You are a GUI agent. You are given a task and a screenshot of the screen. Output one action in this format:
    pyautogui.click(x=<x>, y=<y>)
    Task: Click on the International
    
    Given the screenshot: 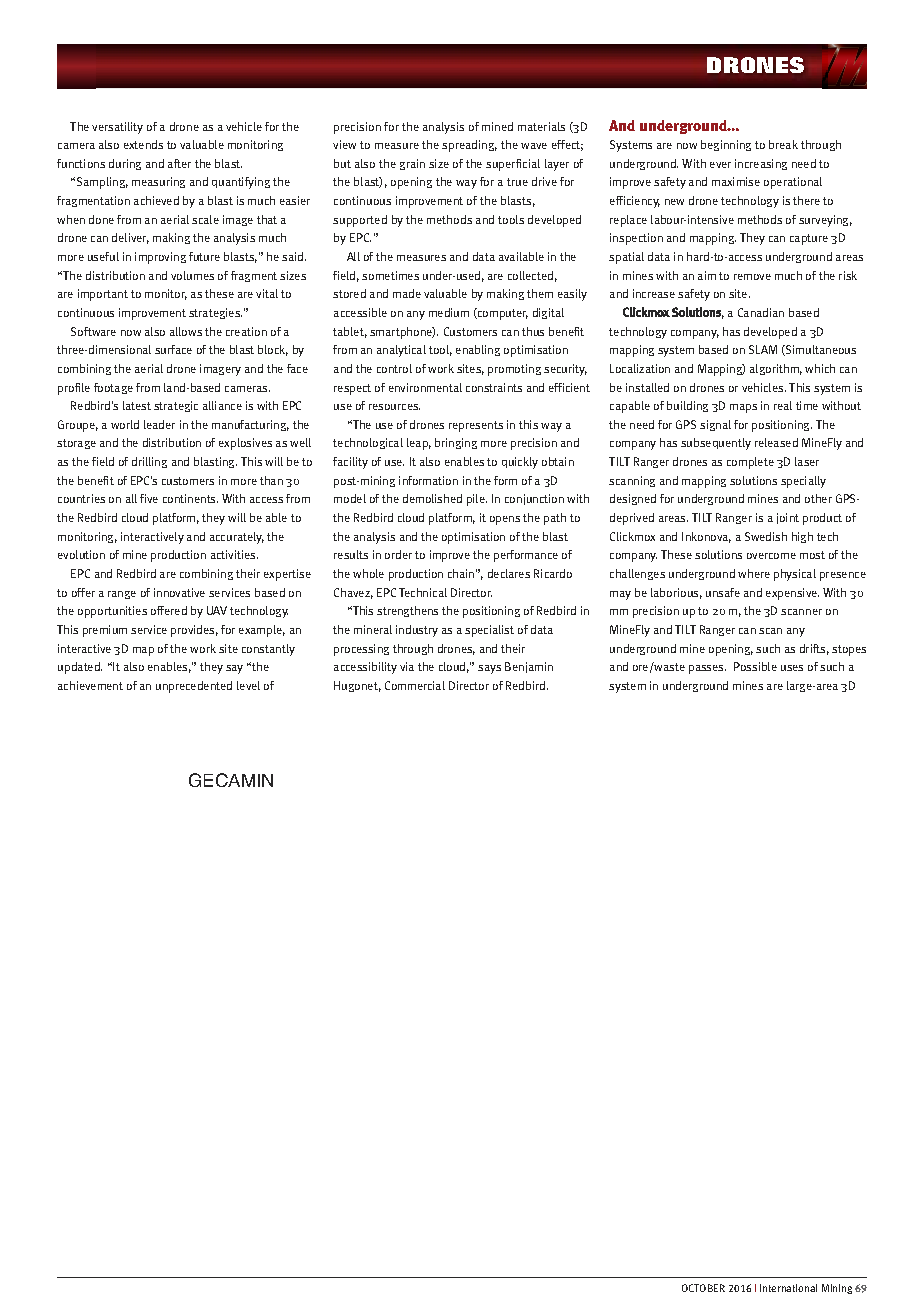 What is the action you would take?
    pyautogui.click(x=788, y=1288)
